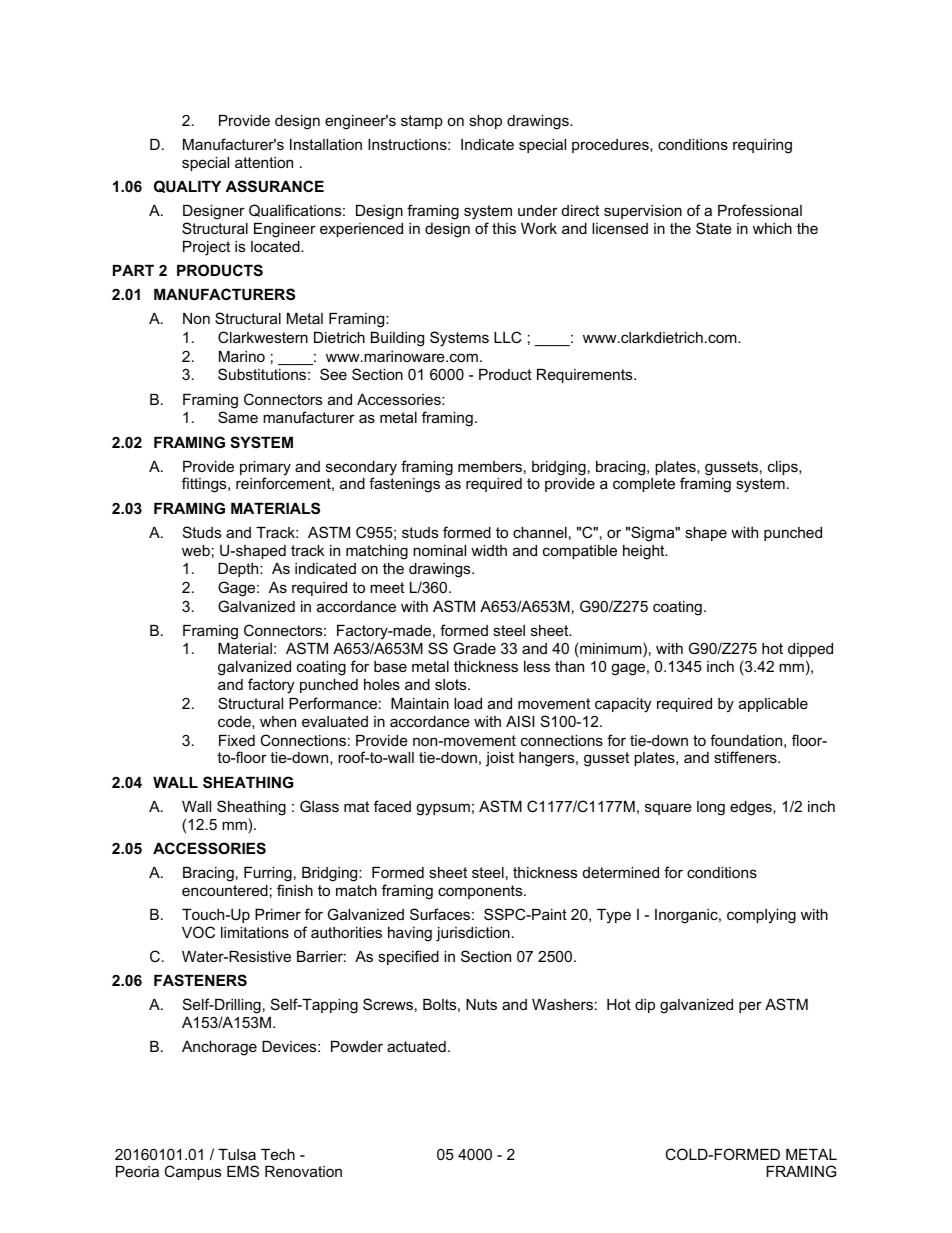 The width and height of the screenshot is (952, 1233). What do you see at coordinates (237, 1154) in the screenshot?
I see `Tulsa` at bounding box center [237, 1154].
